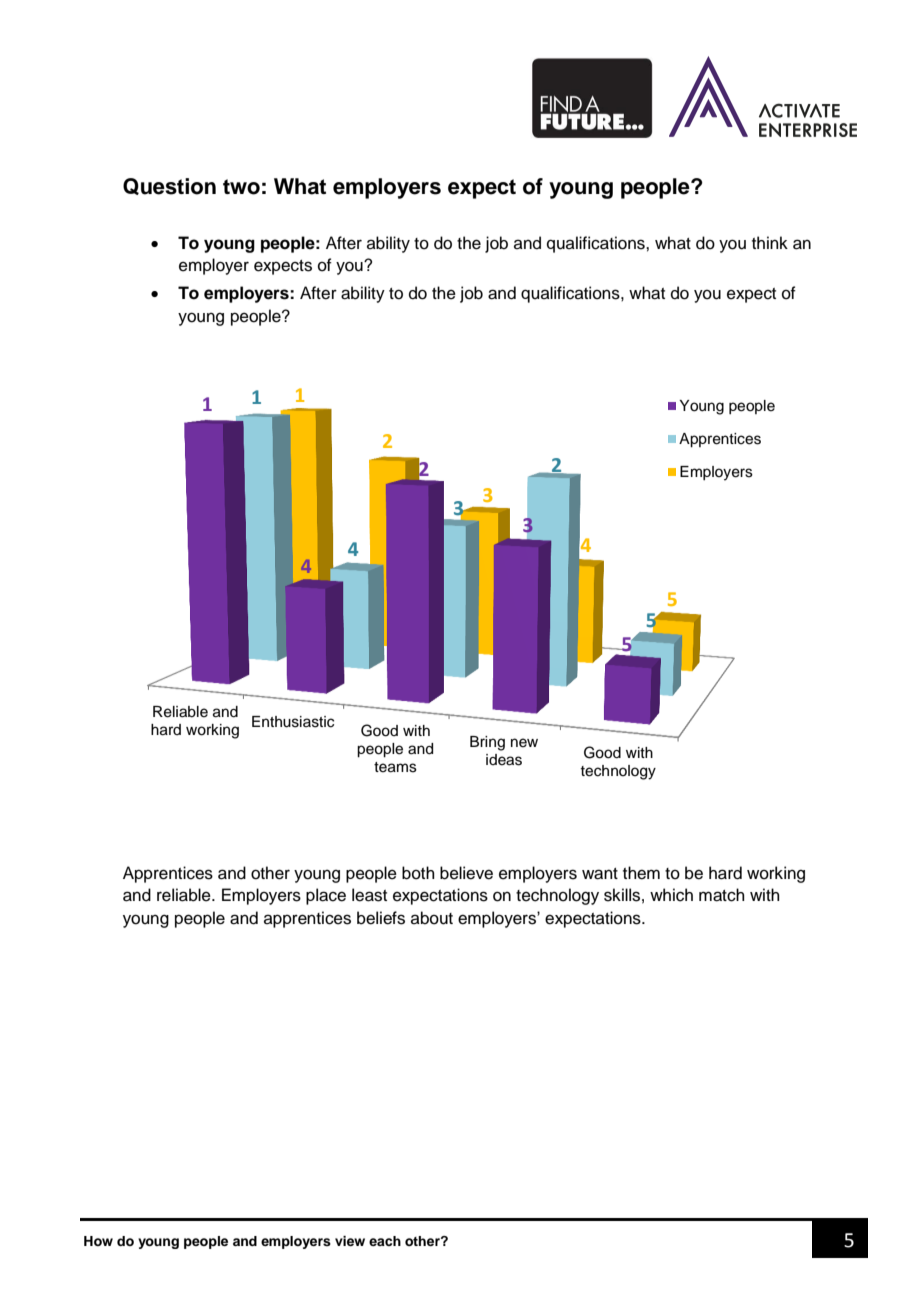  I want to click on which, so click(671, 895).
